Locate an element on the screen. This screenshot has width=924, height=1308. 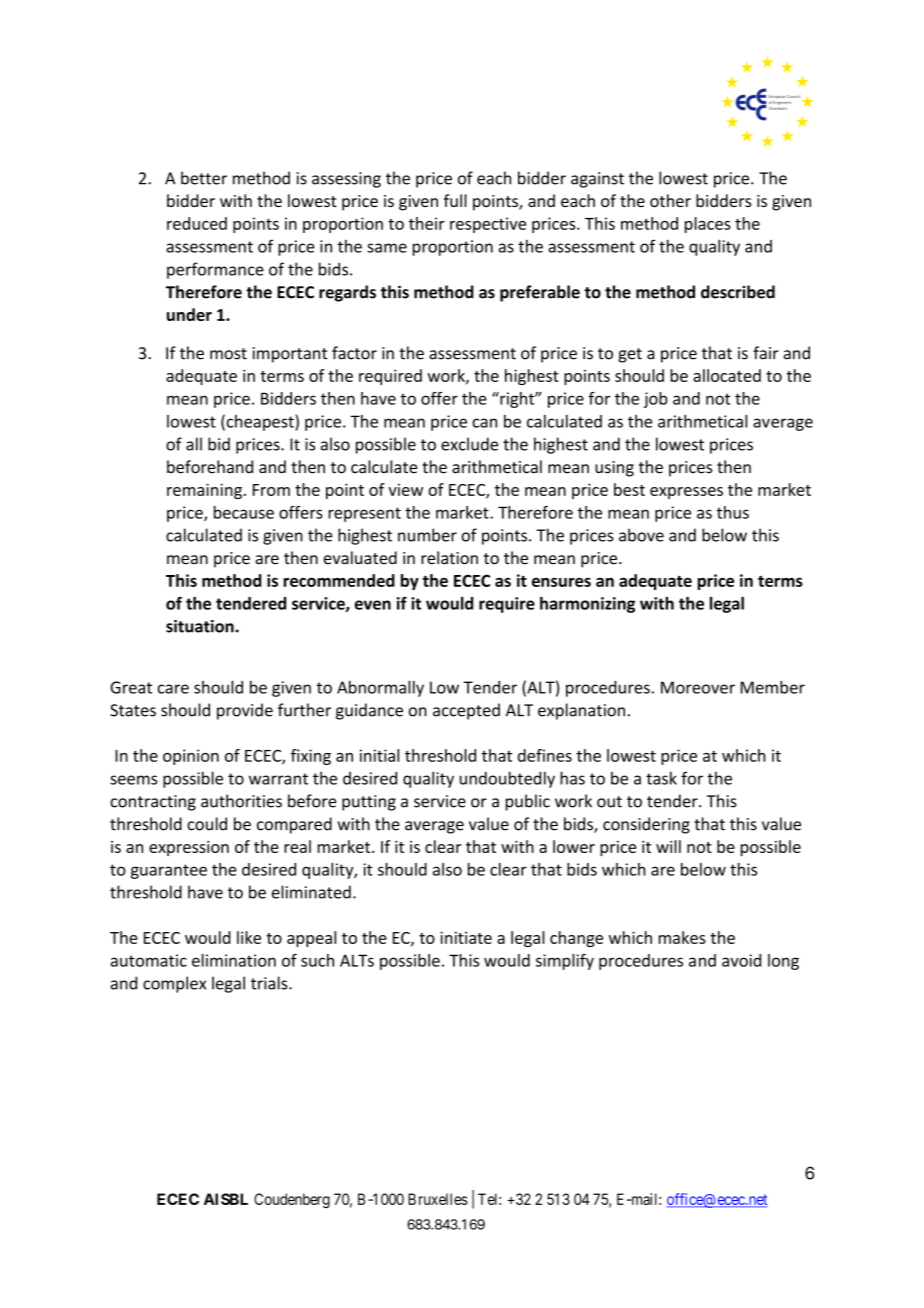
exclude is located at coordinates (469, 444).
